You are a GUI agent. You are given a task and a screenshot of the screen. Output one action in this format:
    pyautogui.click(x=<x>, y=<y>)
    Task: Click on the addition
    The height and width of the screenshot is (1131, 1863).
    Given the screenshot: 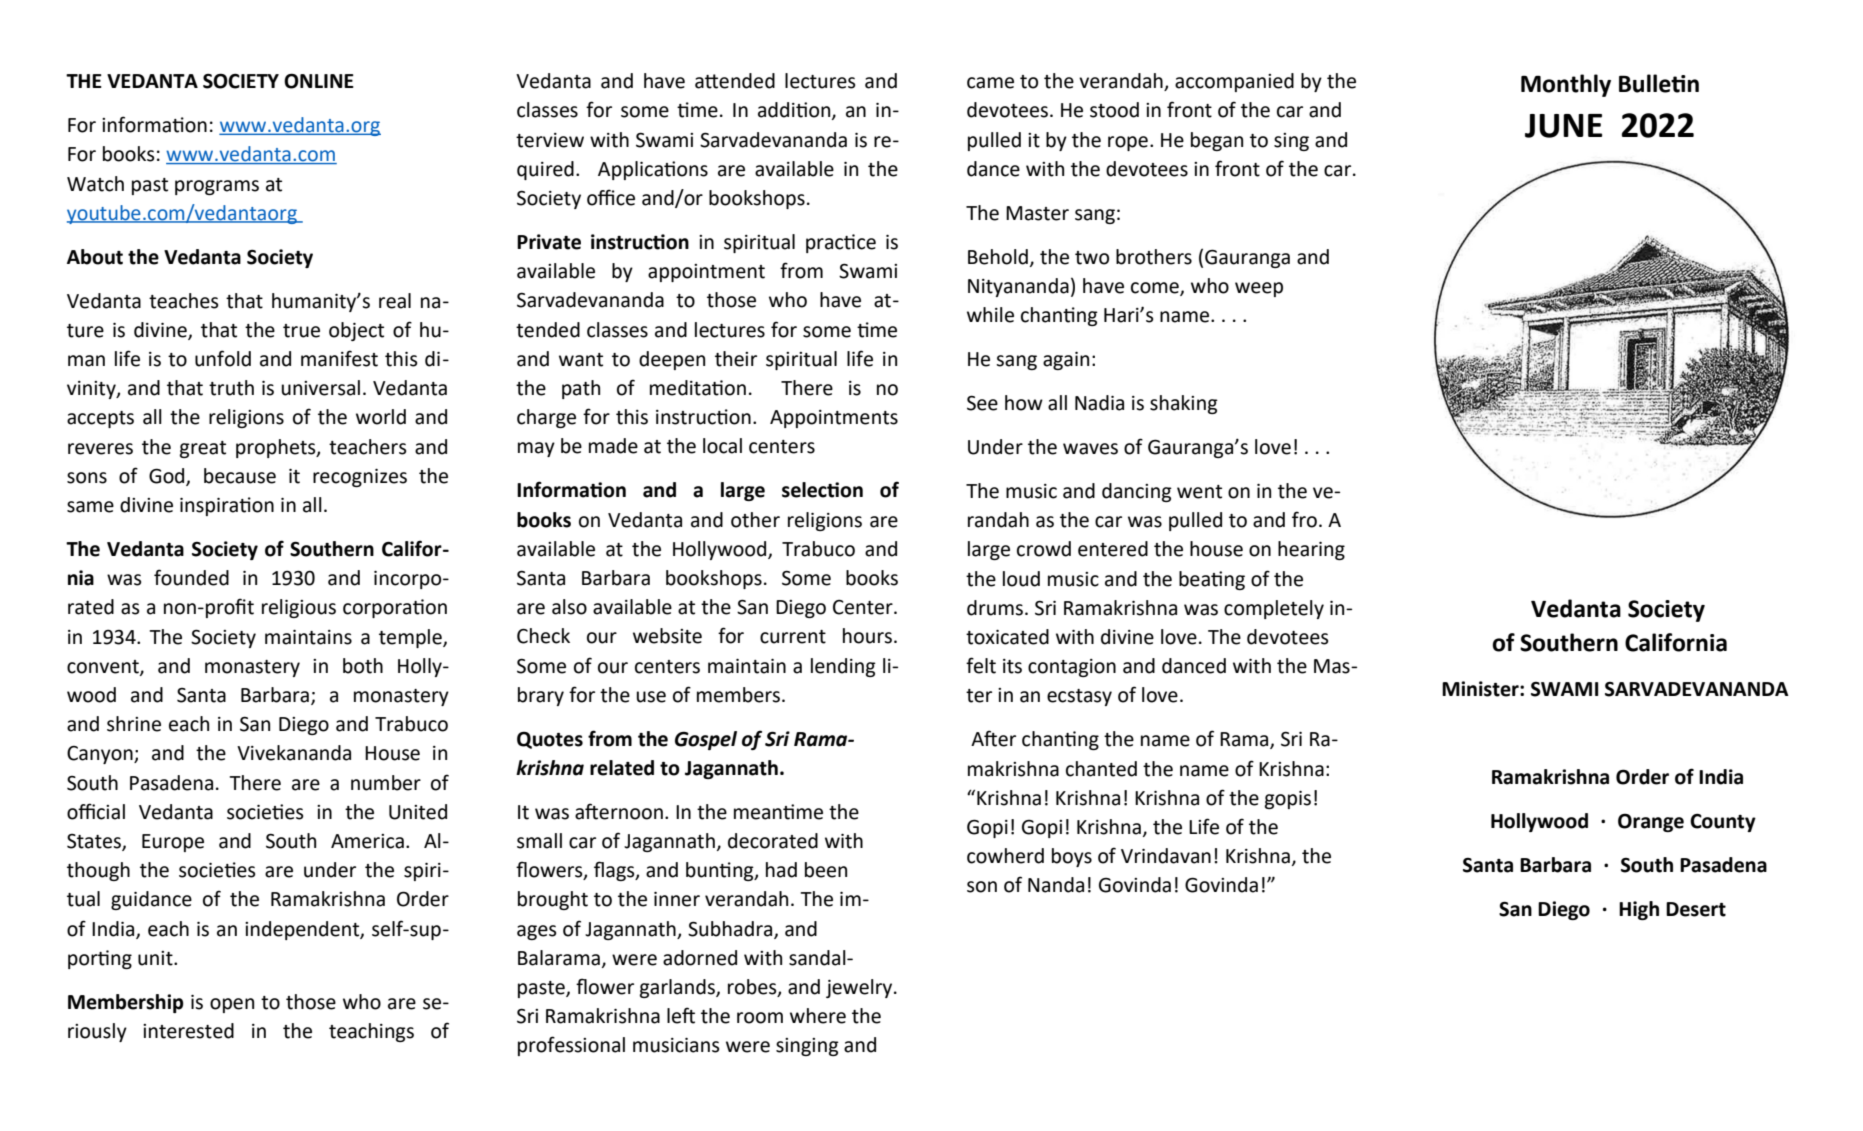 What is the action you would take?
    pyautogui.click(x=795, y=111)
